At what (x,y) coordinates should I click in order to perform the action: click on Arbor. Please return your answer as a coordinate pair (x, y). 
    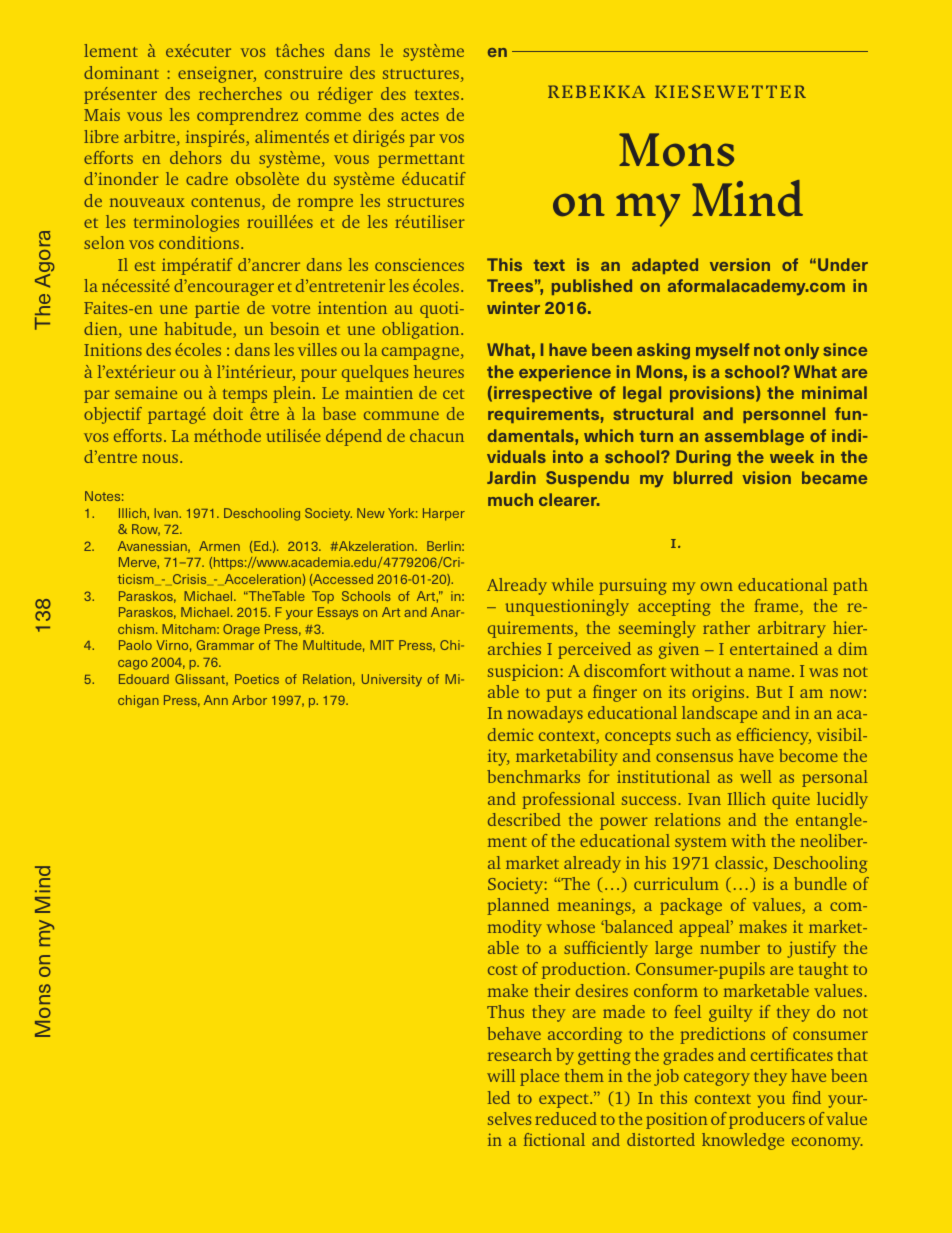
    Looking at the image, I should click on (249, 700).
